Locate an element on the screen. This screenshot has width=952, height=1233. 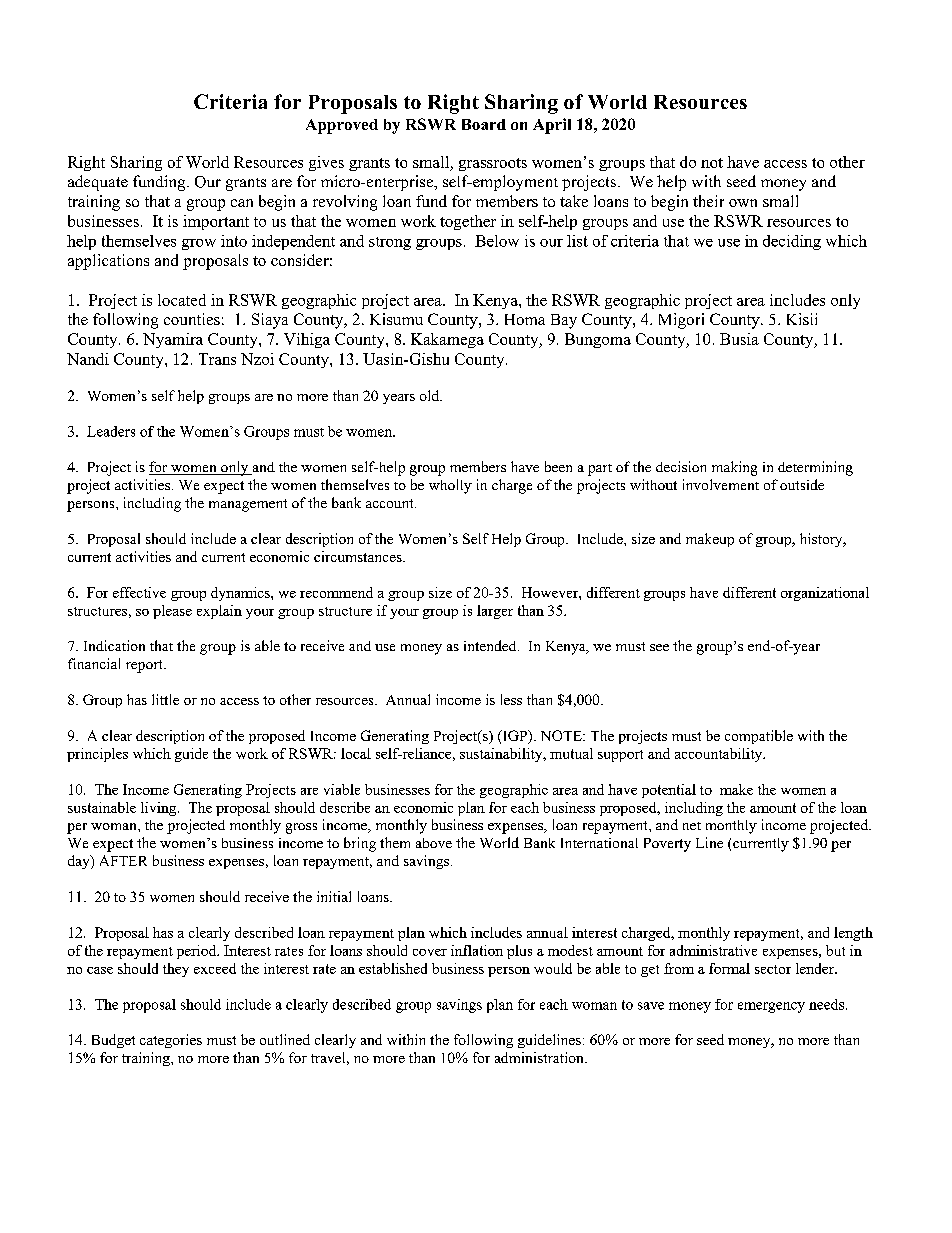
emergency is located at coordinates (771, 1007).
